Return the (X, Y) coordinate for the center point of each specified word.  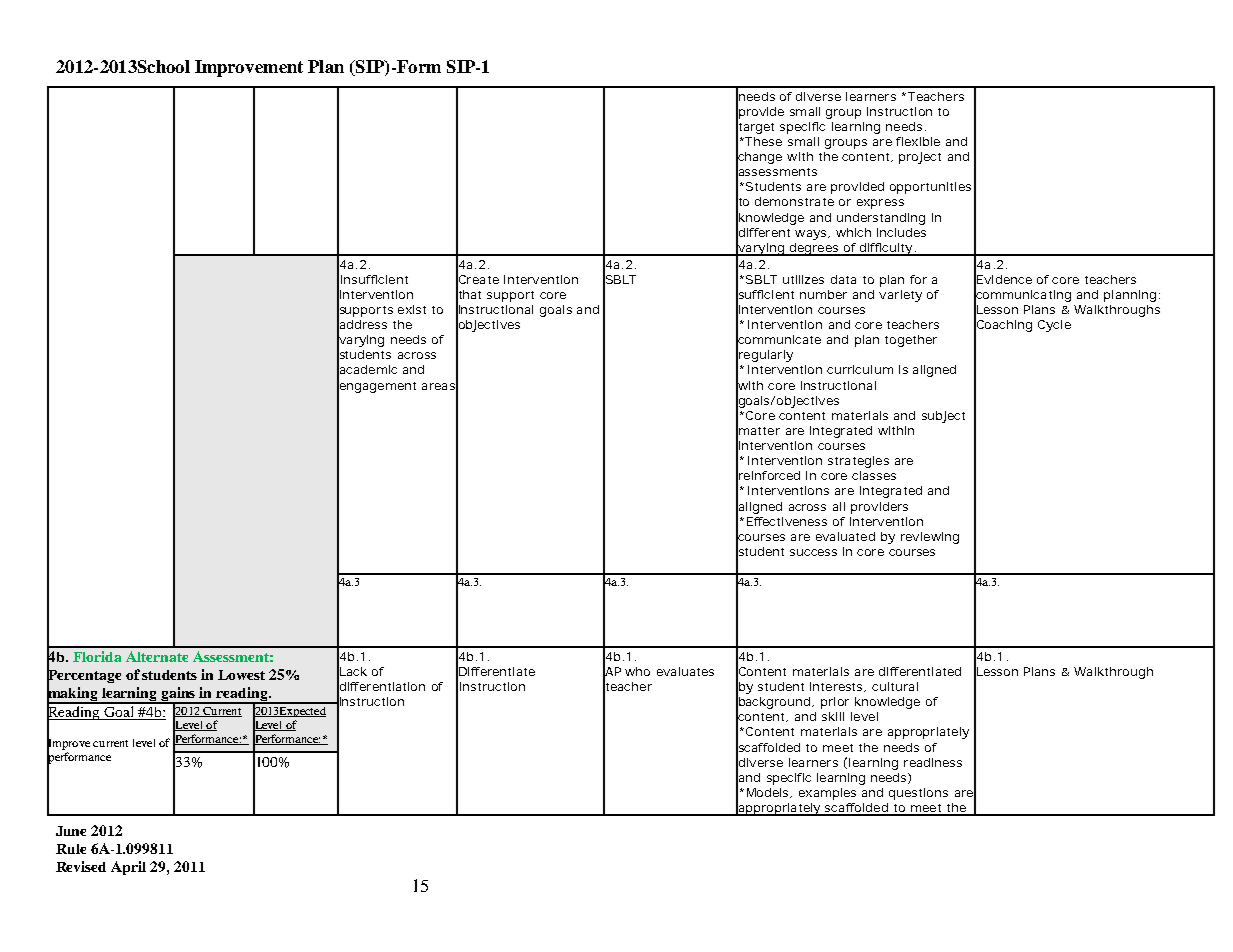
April (128, 868)
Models (769, 793)
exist (412, 309)
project (920, 158)
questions (918, 794)
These (763, 141)
